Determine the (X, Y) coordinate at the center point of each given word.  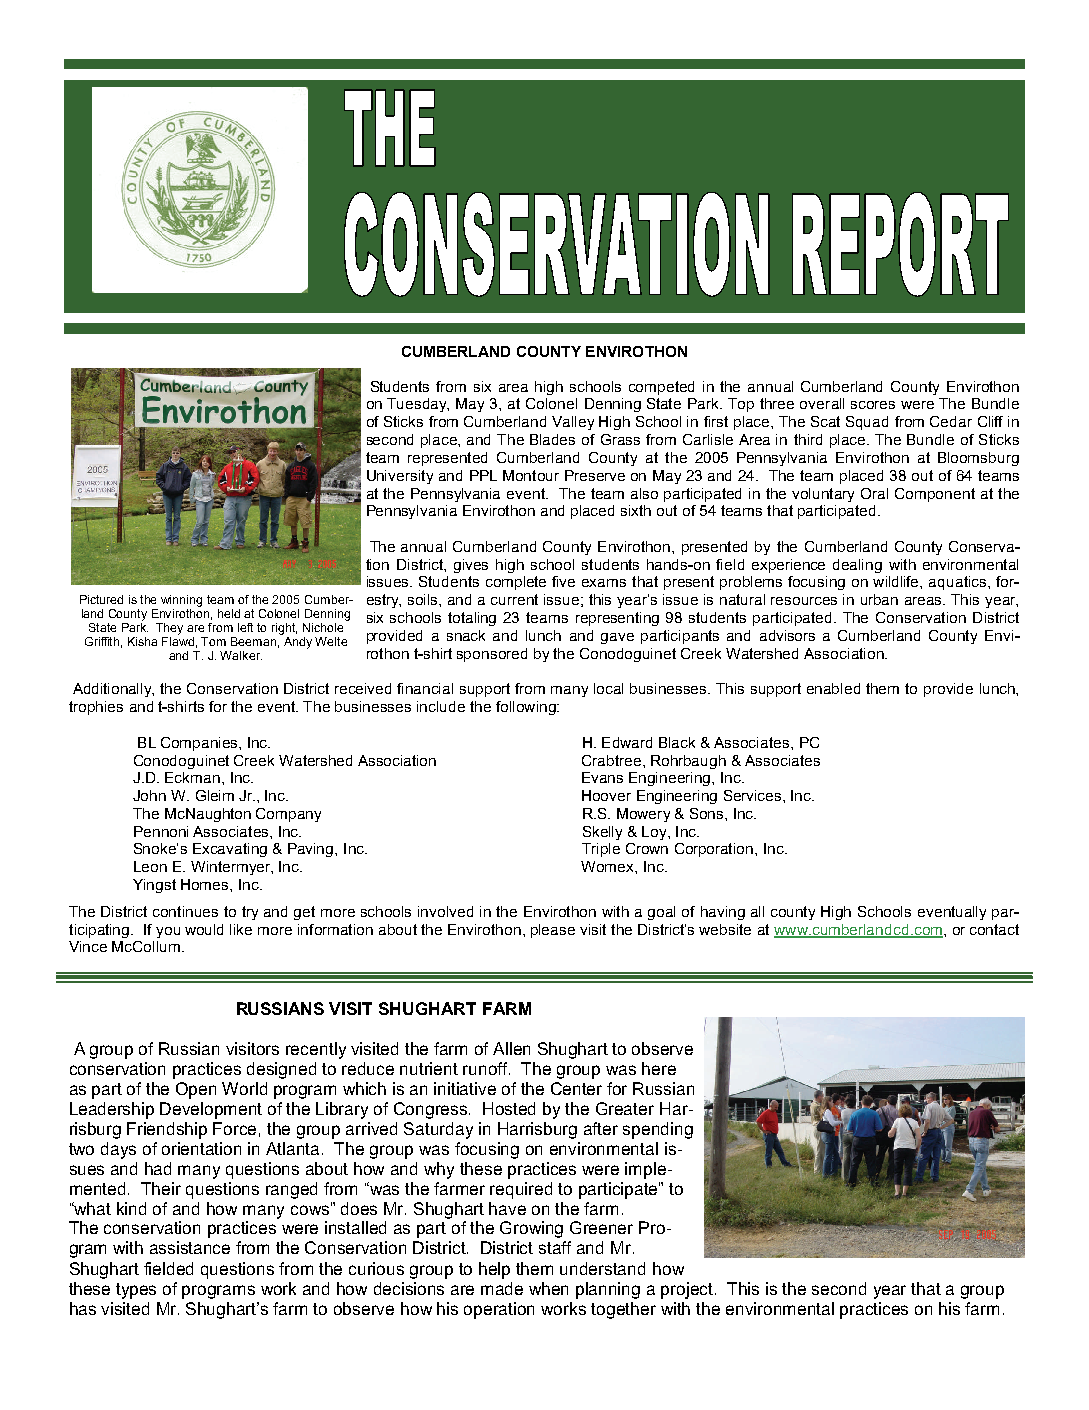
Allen (511, 1048)
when (548, 1288)
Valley (573, 423)
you (168, 932)
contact (994, 929)
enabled (833, 688)
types (136, 1291)
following (527, 708)
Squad (867, 423)
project (688, 1290)
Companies (200, 744)
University (400, 477)
